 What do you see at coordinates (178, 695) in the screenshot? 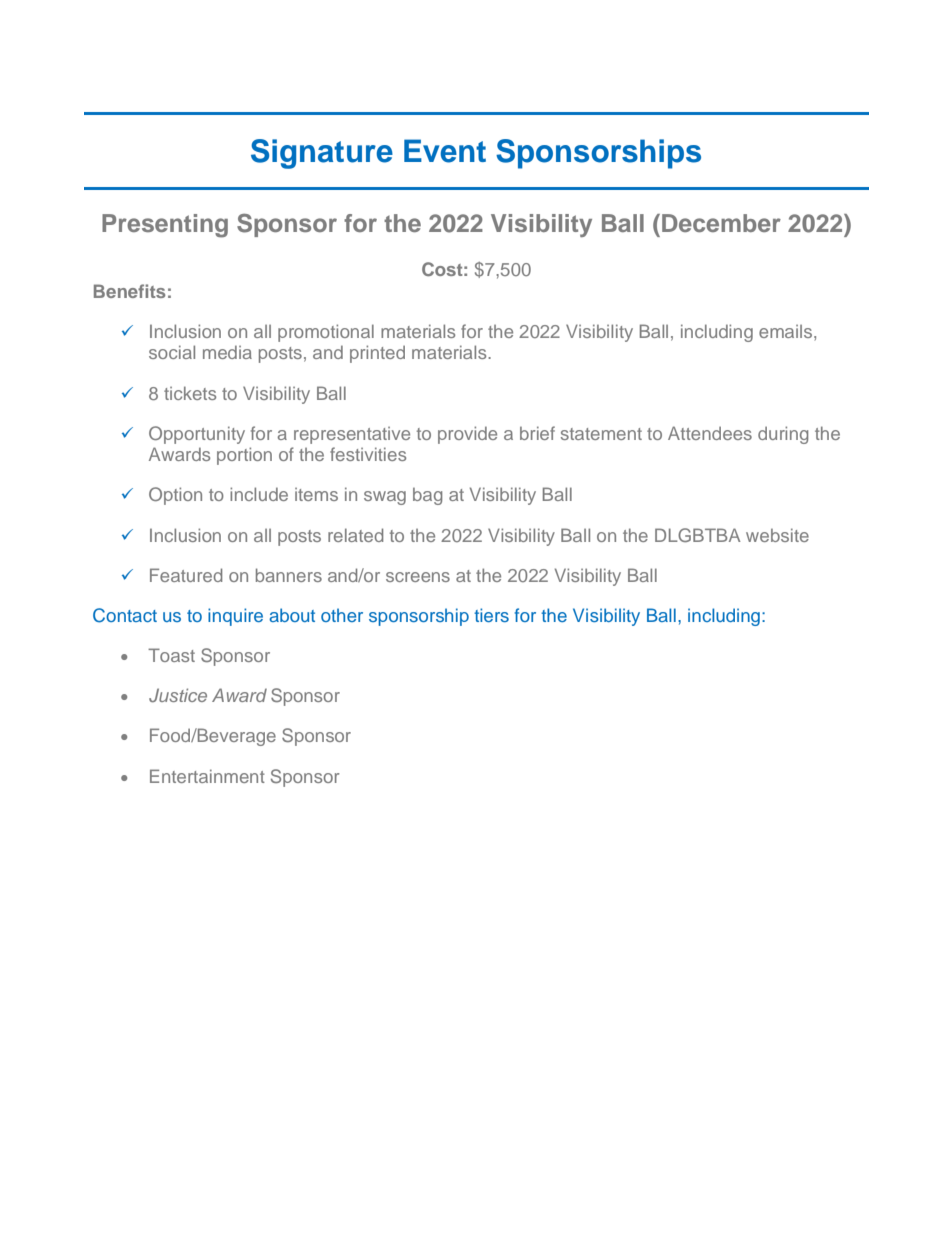
I see `Justice` at bounding box center [178, 695].
